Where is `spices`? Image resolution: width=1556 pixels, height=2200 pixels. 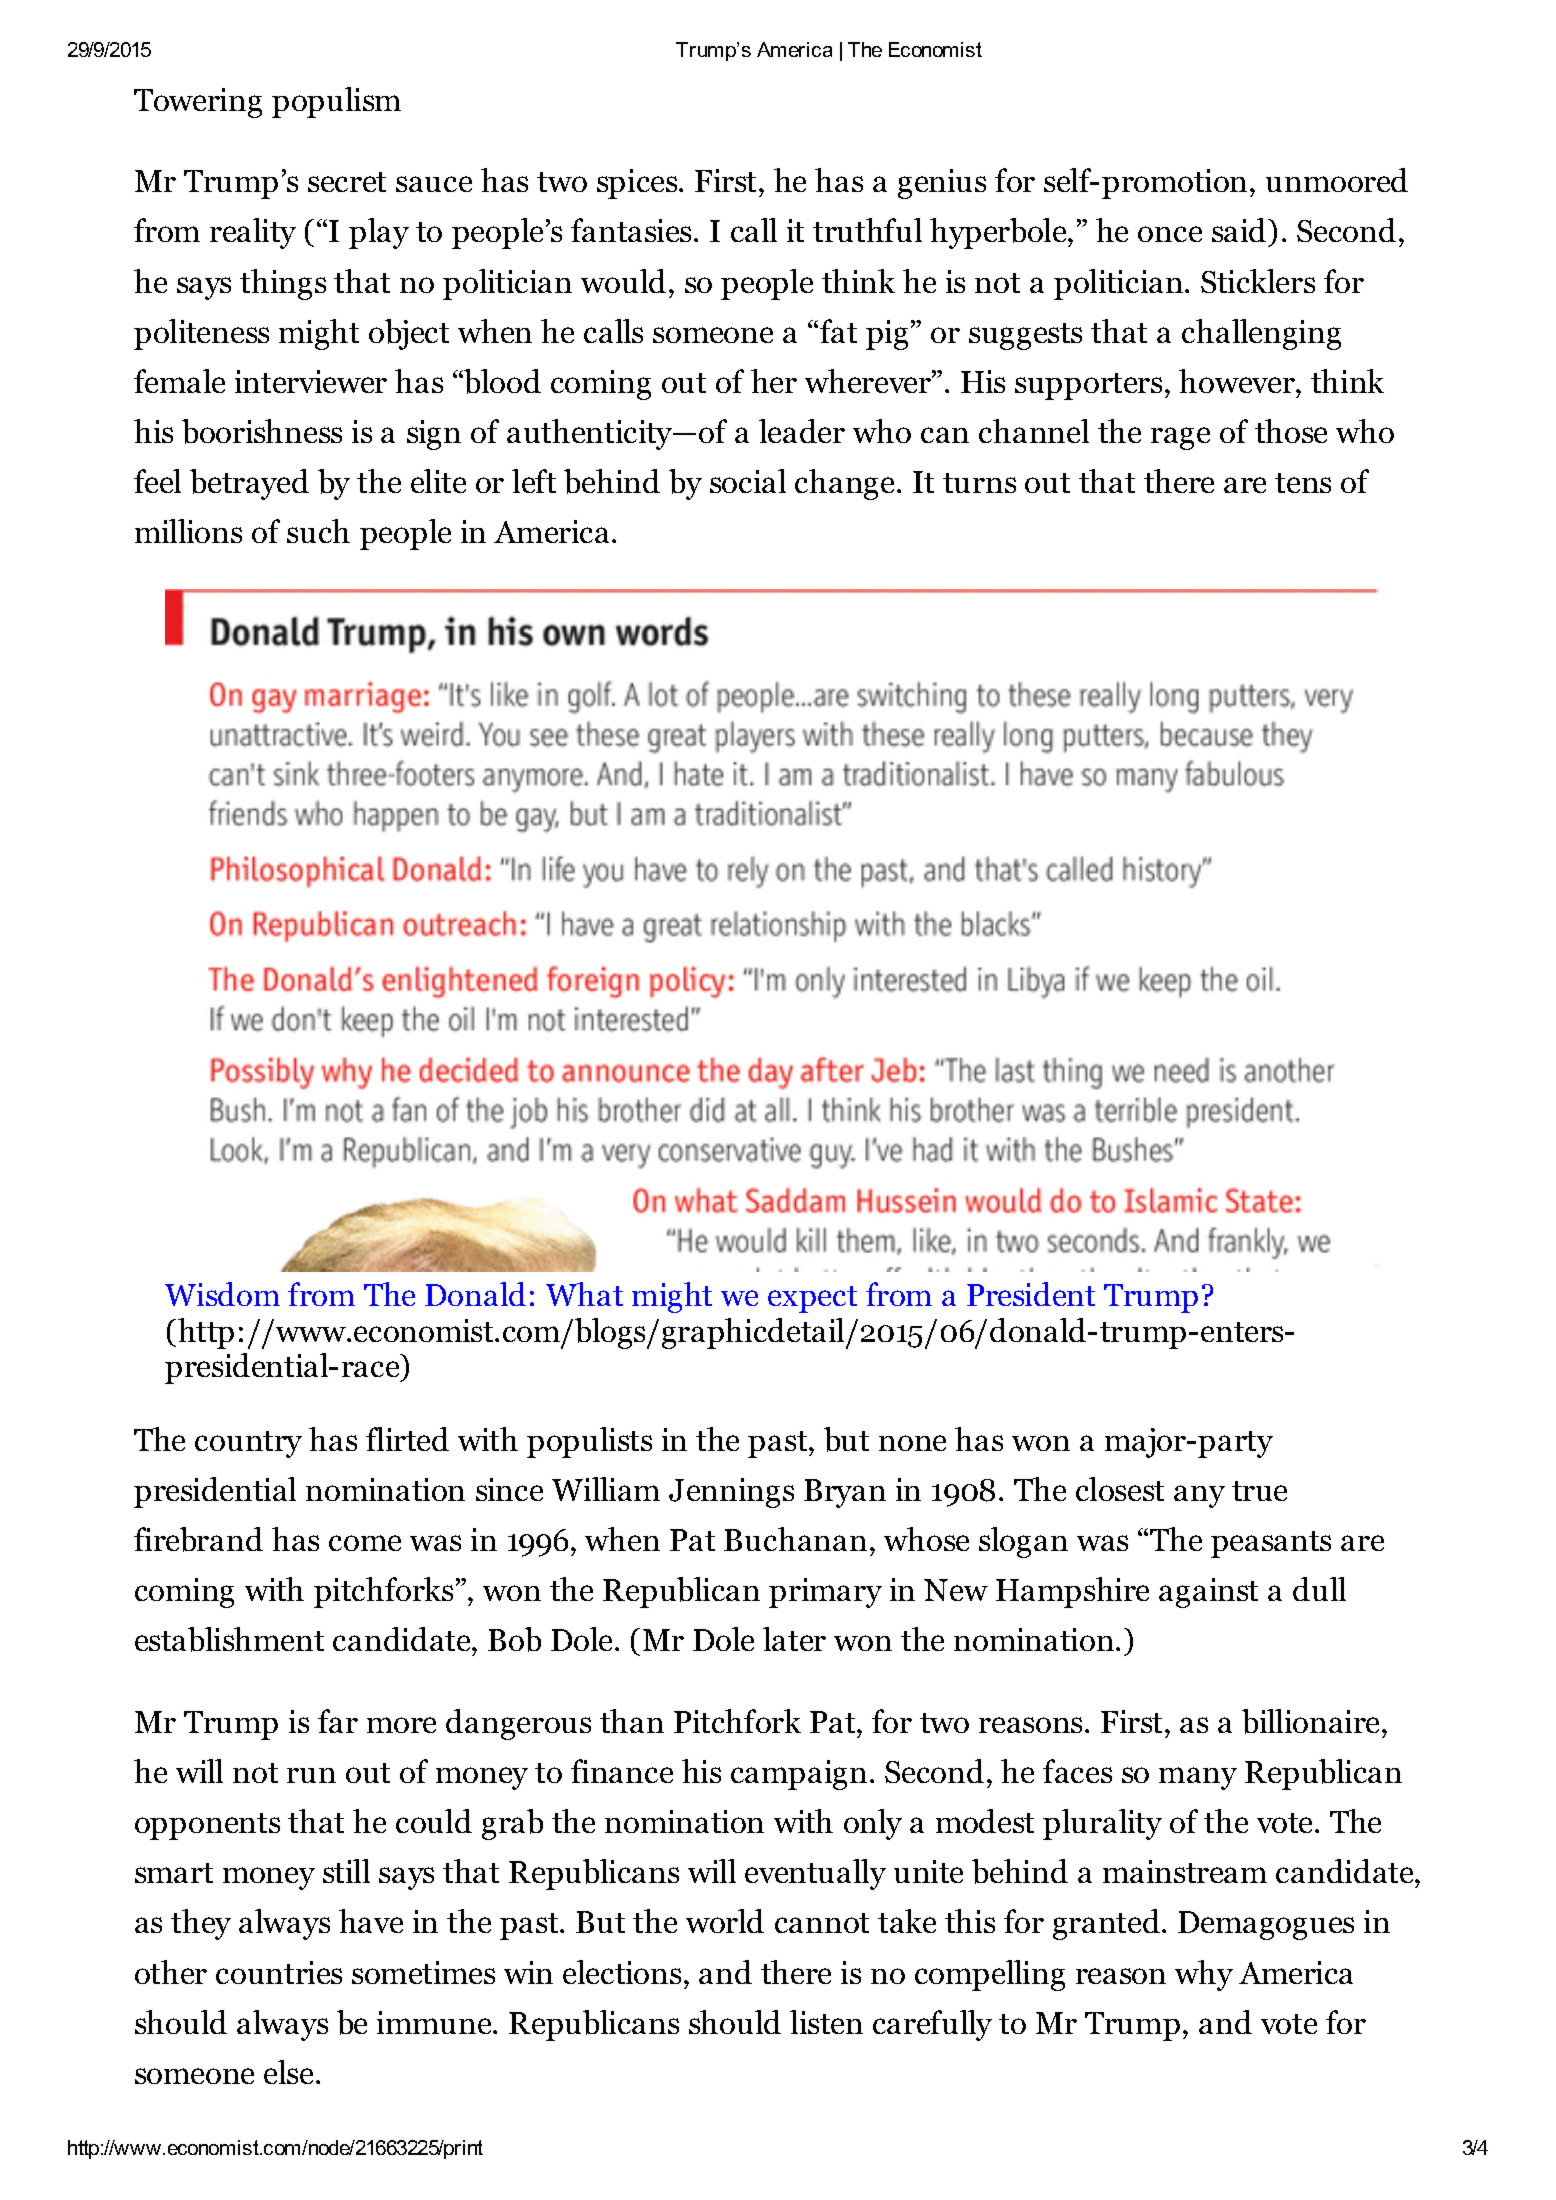
spices is located at coordinates (638, 184).
